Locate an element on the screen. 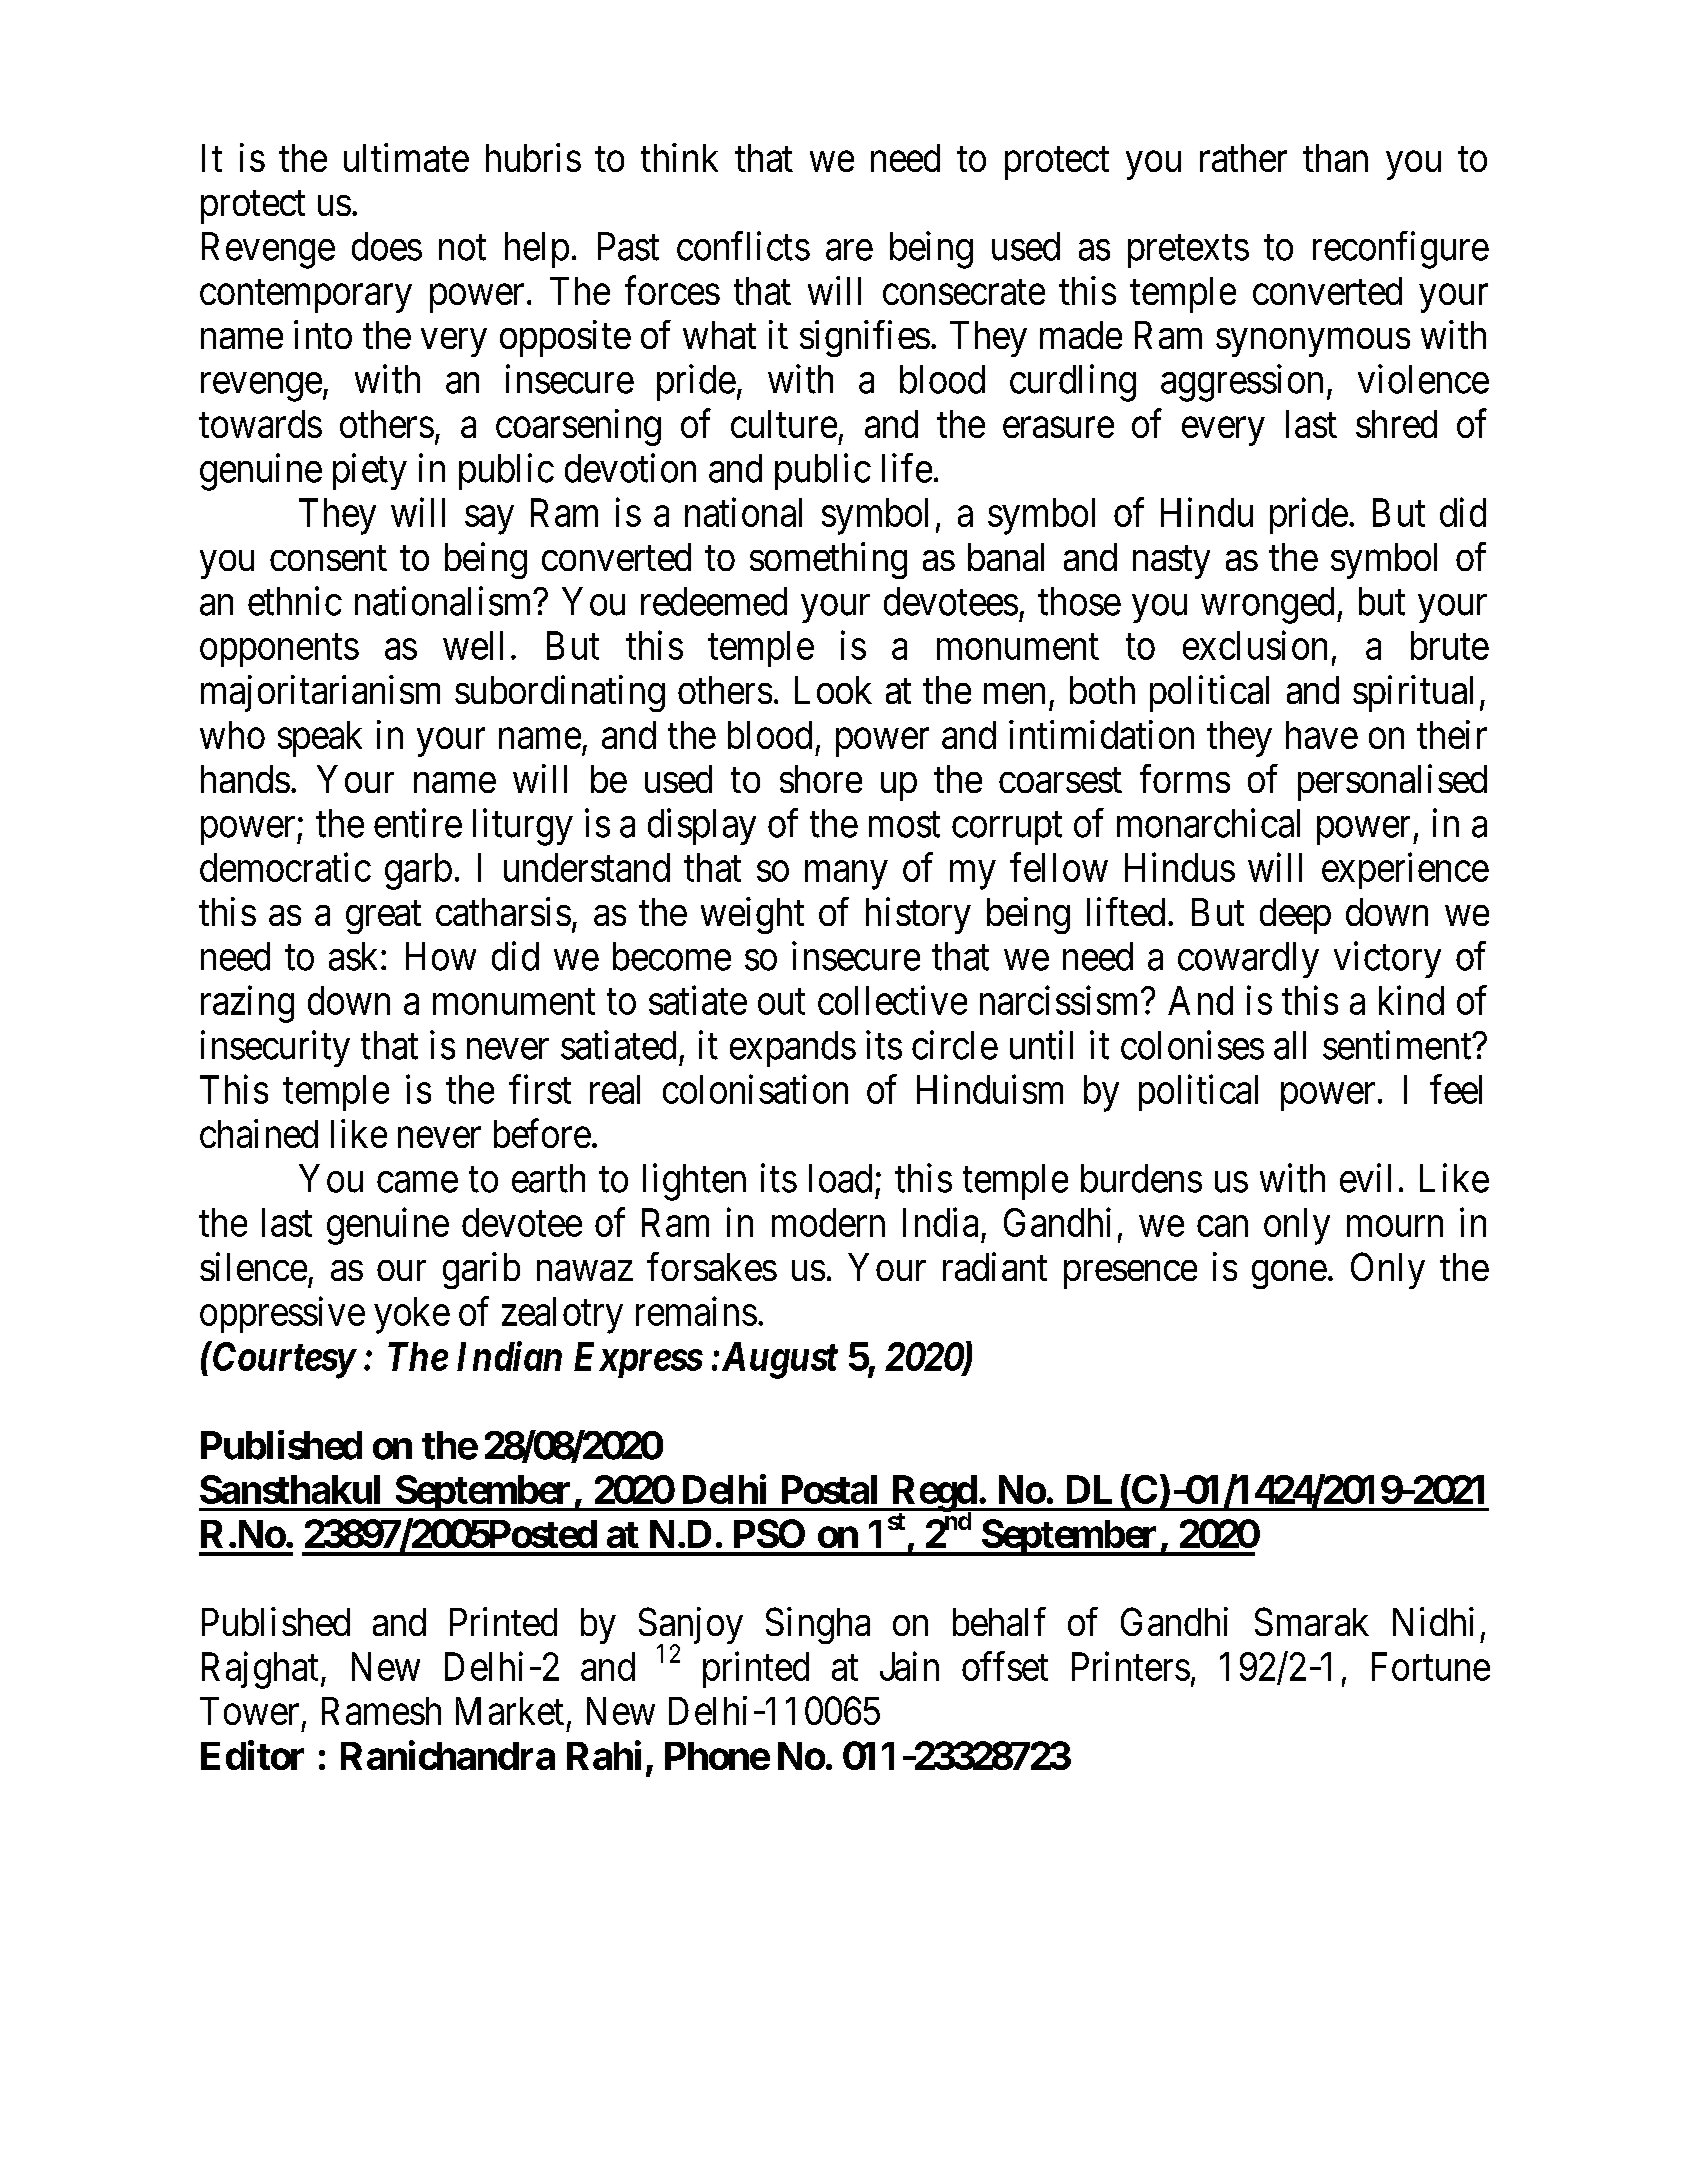  Look is located at coordinates (833, 690).
